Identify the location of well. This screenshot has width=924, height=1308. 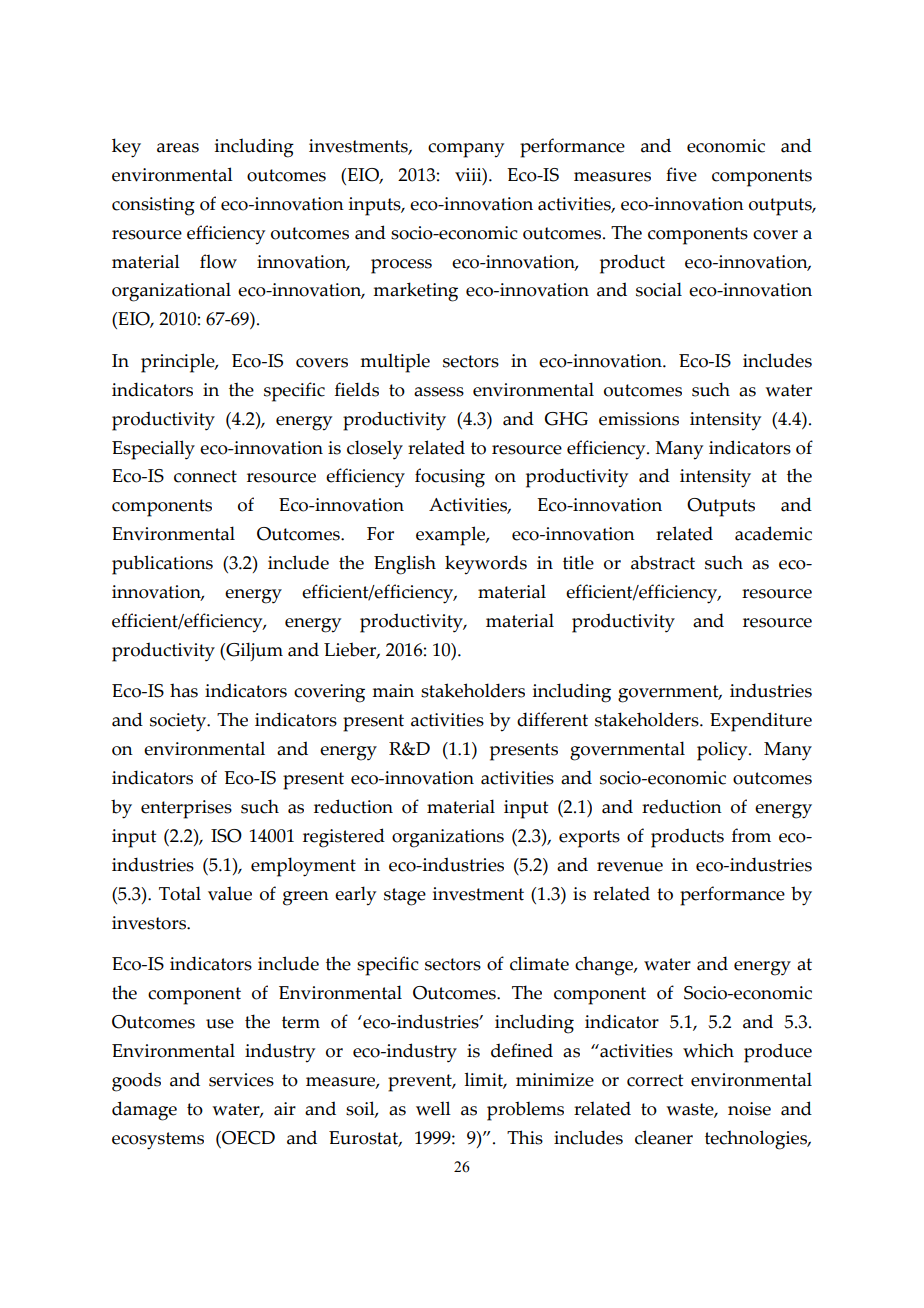
(433, 1108).
